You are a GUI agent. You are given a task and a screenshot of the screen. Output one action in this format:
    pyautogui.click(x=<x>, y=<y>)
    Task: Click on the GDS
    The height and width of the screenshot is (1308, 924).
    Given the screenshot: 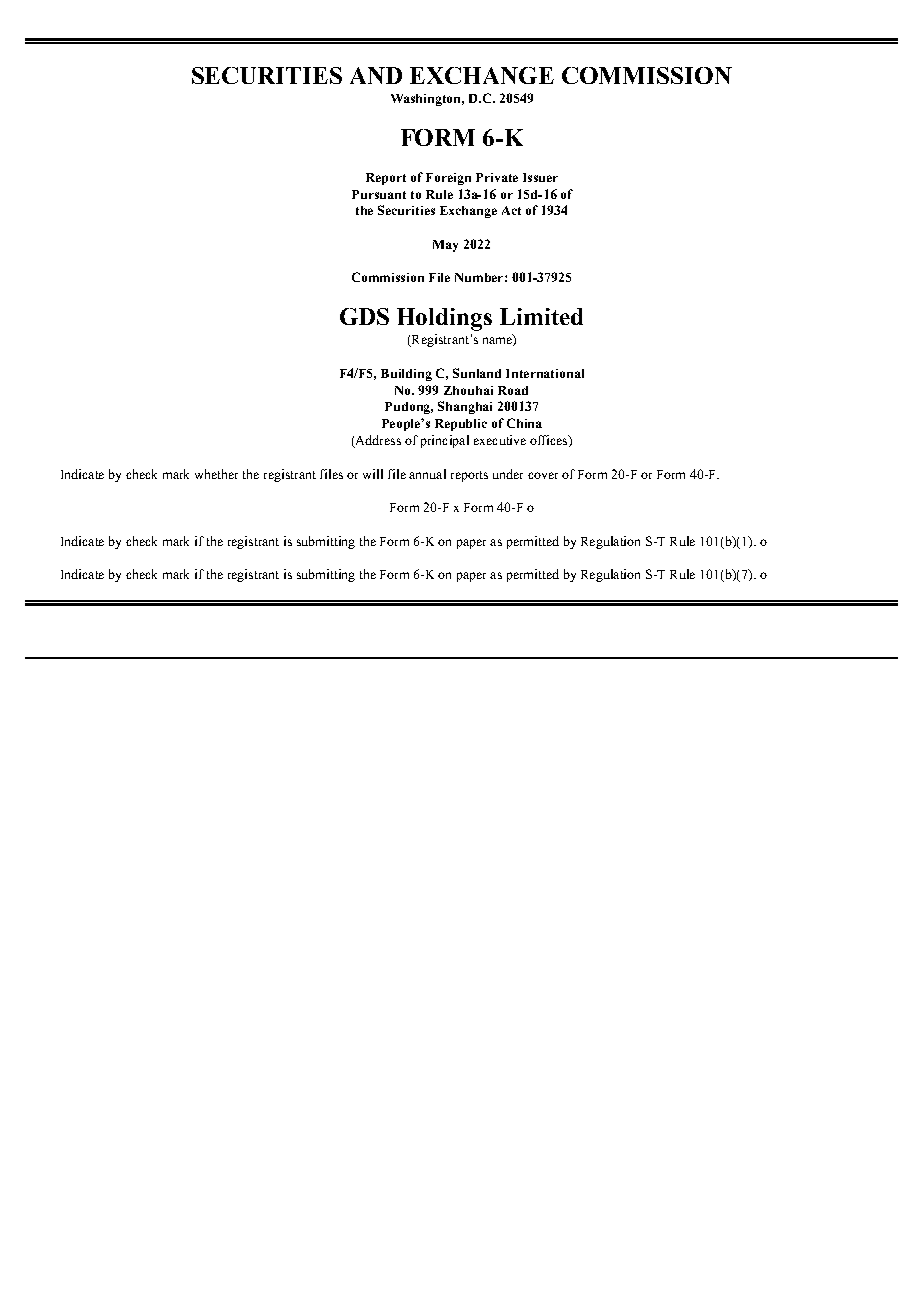 What is the action you would take?
    pyautogui.click(x=364, y=316)
